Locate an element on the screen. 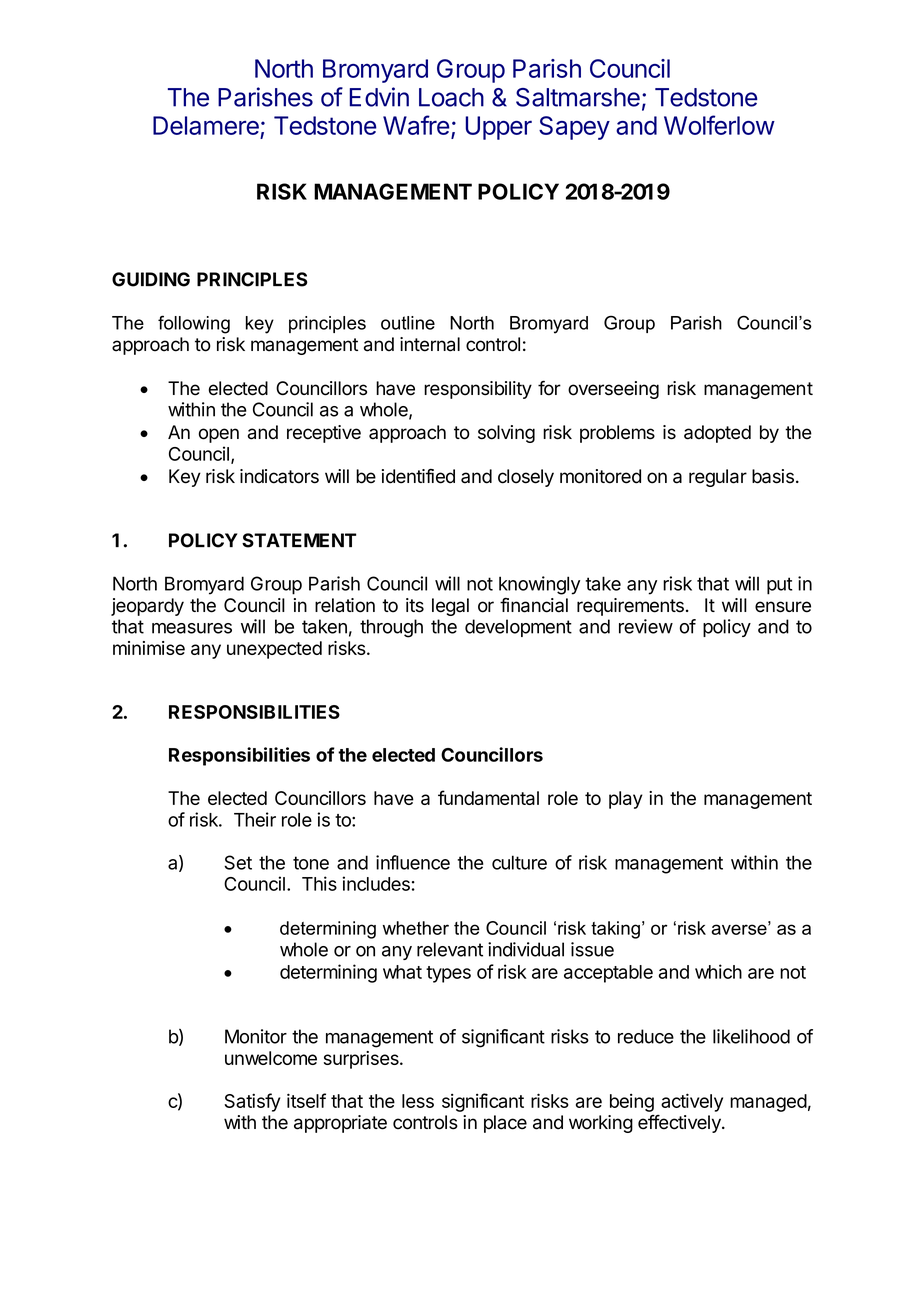 Image resolution: width=924 pixels, height=1308 pixels. GUIDING is located at coordinates (151, 279).
